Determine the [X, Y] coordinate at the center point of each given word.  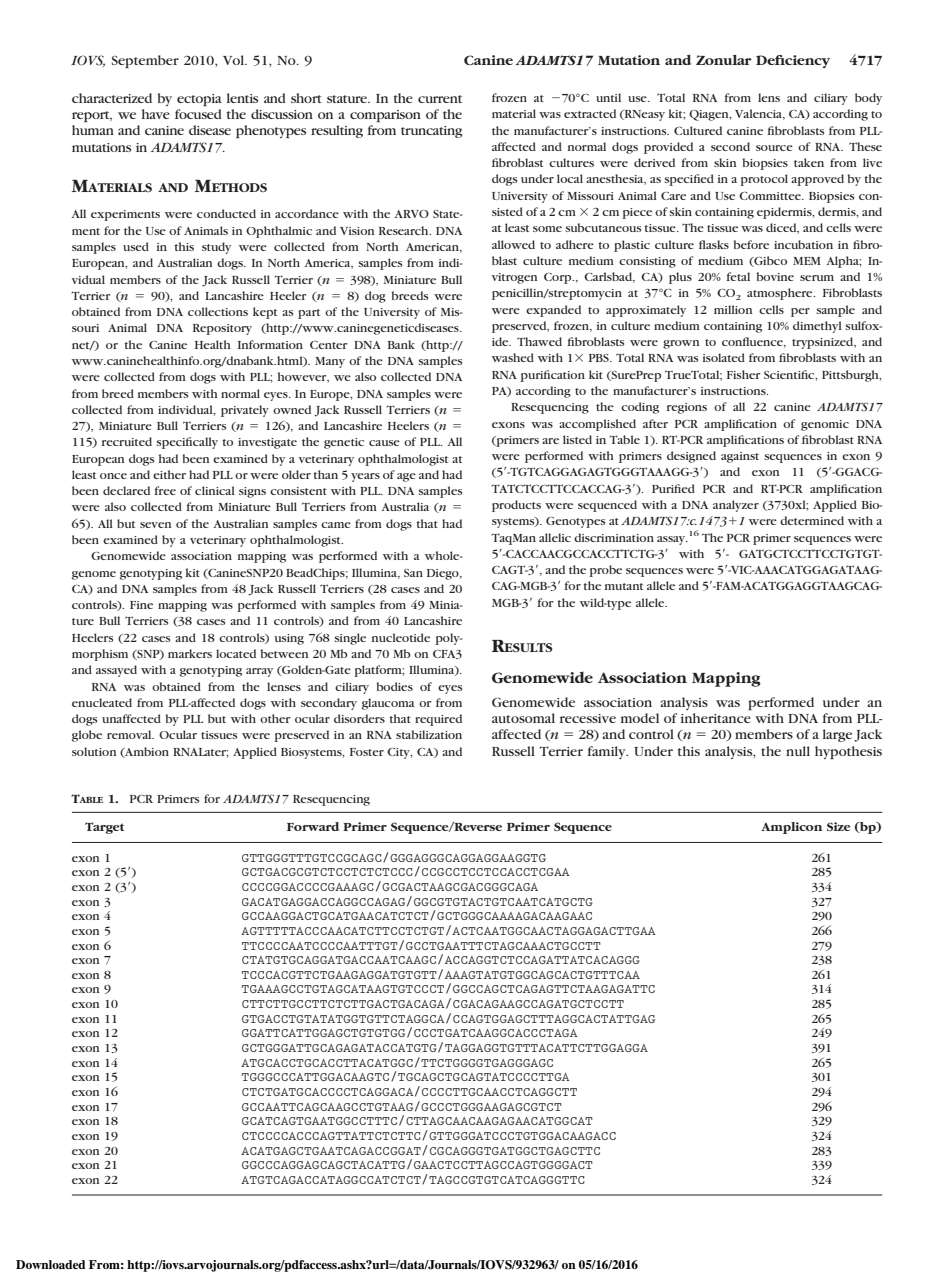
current [440, 99]
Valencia [760, 114]
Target [104, 828]
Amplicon [791, 828]
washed [513, 357]
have [156, 114]
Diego [444, 574]
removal [130, 734]
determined [812, 520]
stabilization [429, 734]
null [798, 751]
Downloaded [50, 1264]
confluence [753, 342]
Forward [313, 826]
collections [218, 311]
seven [155, 525]
